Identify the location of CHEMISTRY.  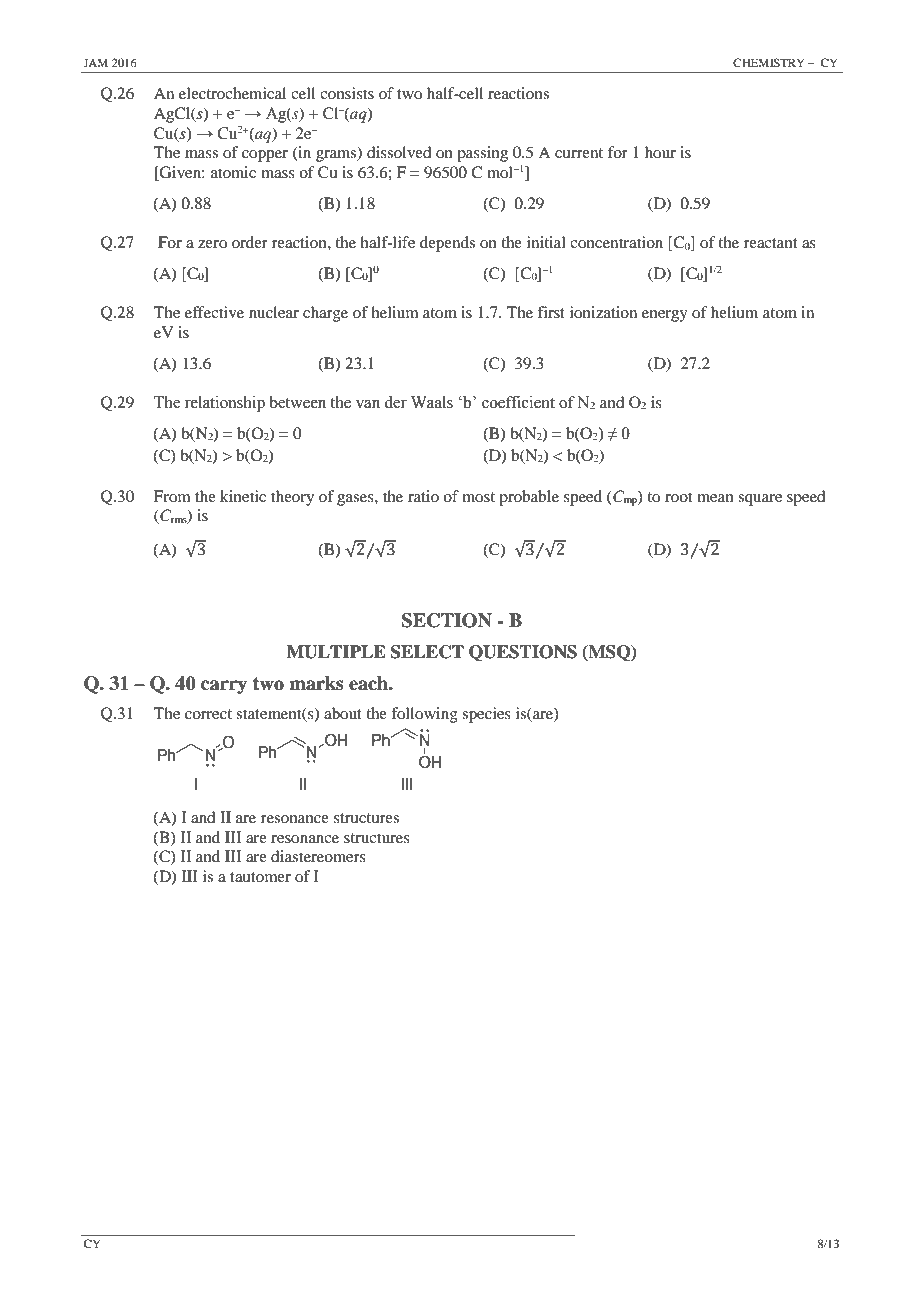
(769, 62).
